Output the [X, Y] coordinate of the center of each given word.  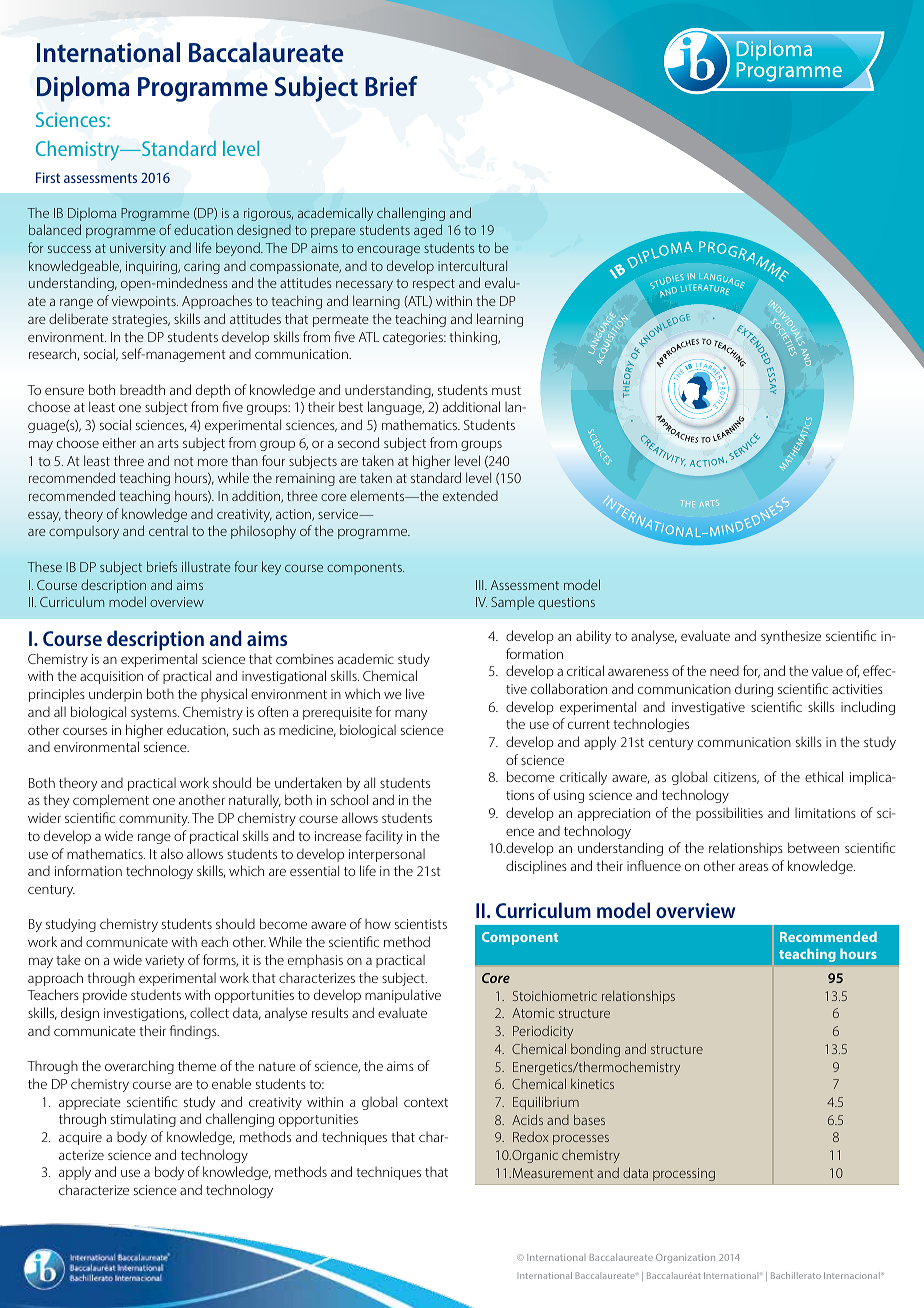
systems [155, 714]
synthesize [791, 637]
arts [168, 443]
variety [164, 961]
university [138, 249]
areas [753, 867]
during [754, 690]
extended [470, 496]
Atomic [533, 1013]
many [411, 714]
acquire [80, 1138]
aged [428, 231]
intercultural [472, 265]
